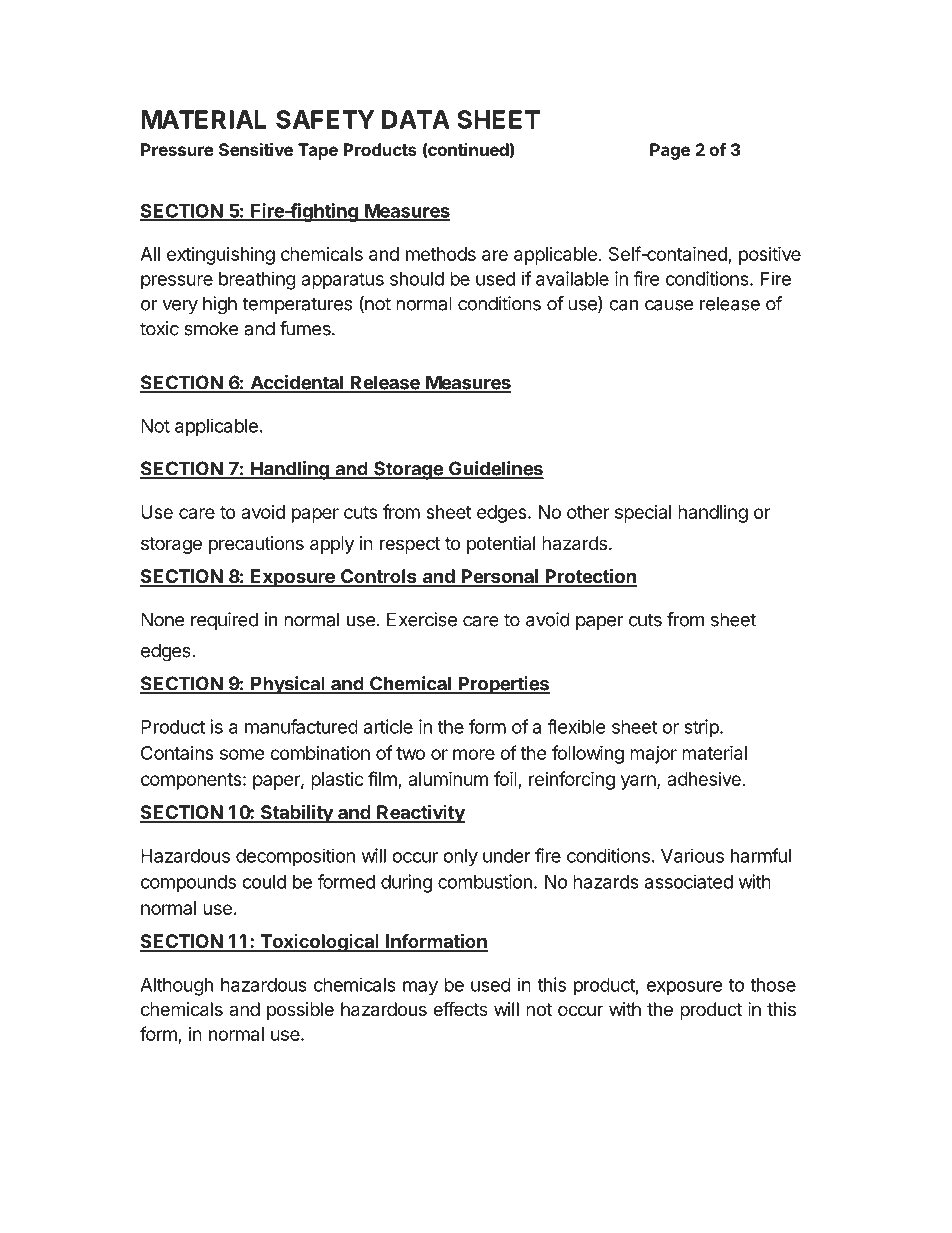  I want to click on Sensitive, so click(256, 149).
